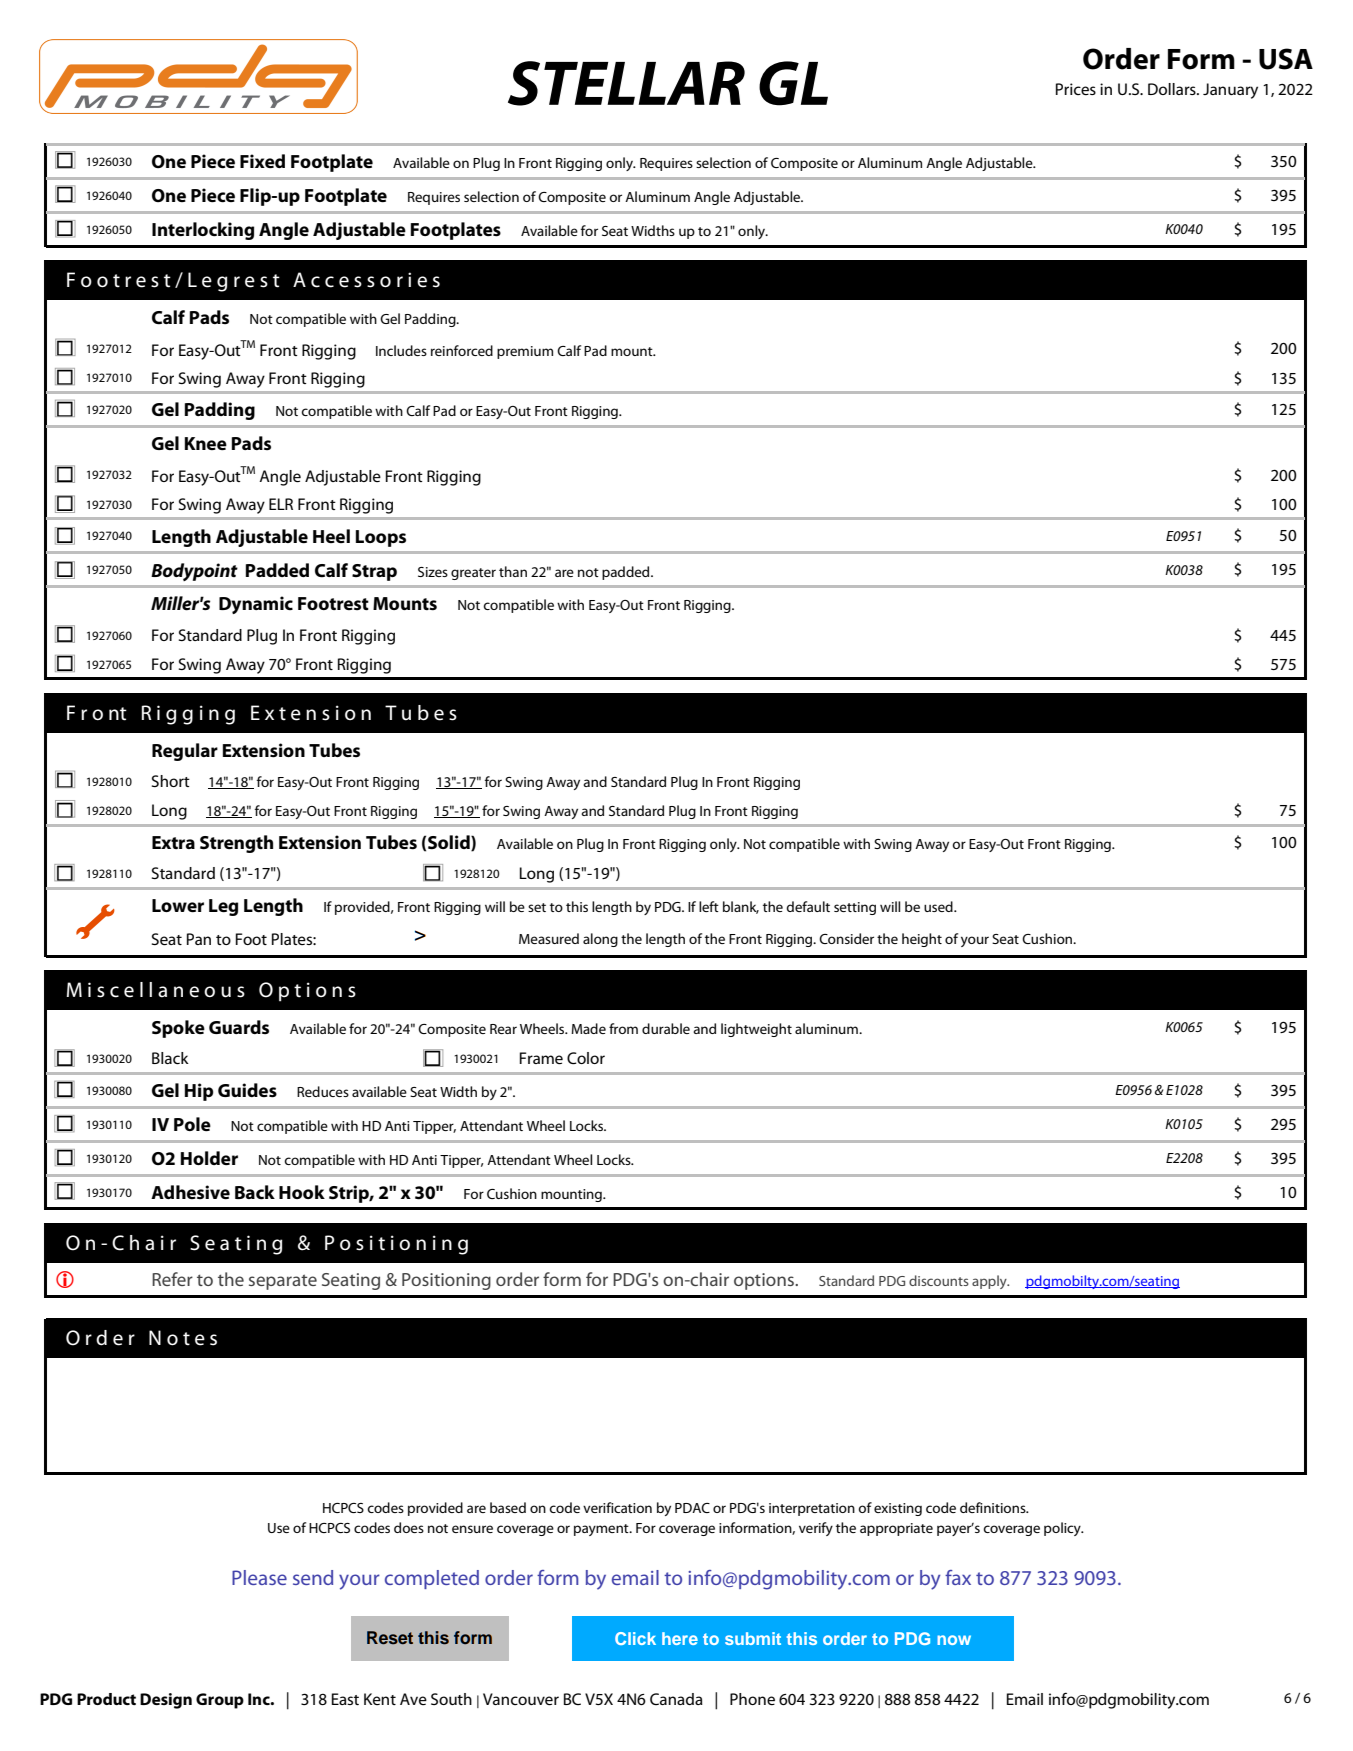 This image has width=1353, height=1751. Describe the element at coordinates (223, 907) in the image. I see `Leg` at that location.
